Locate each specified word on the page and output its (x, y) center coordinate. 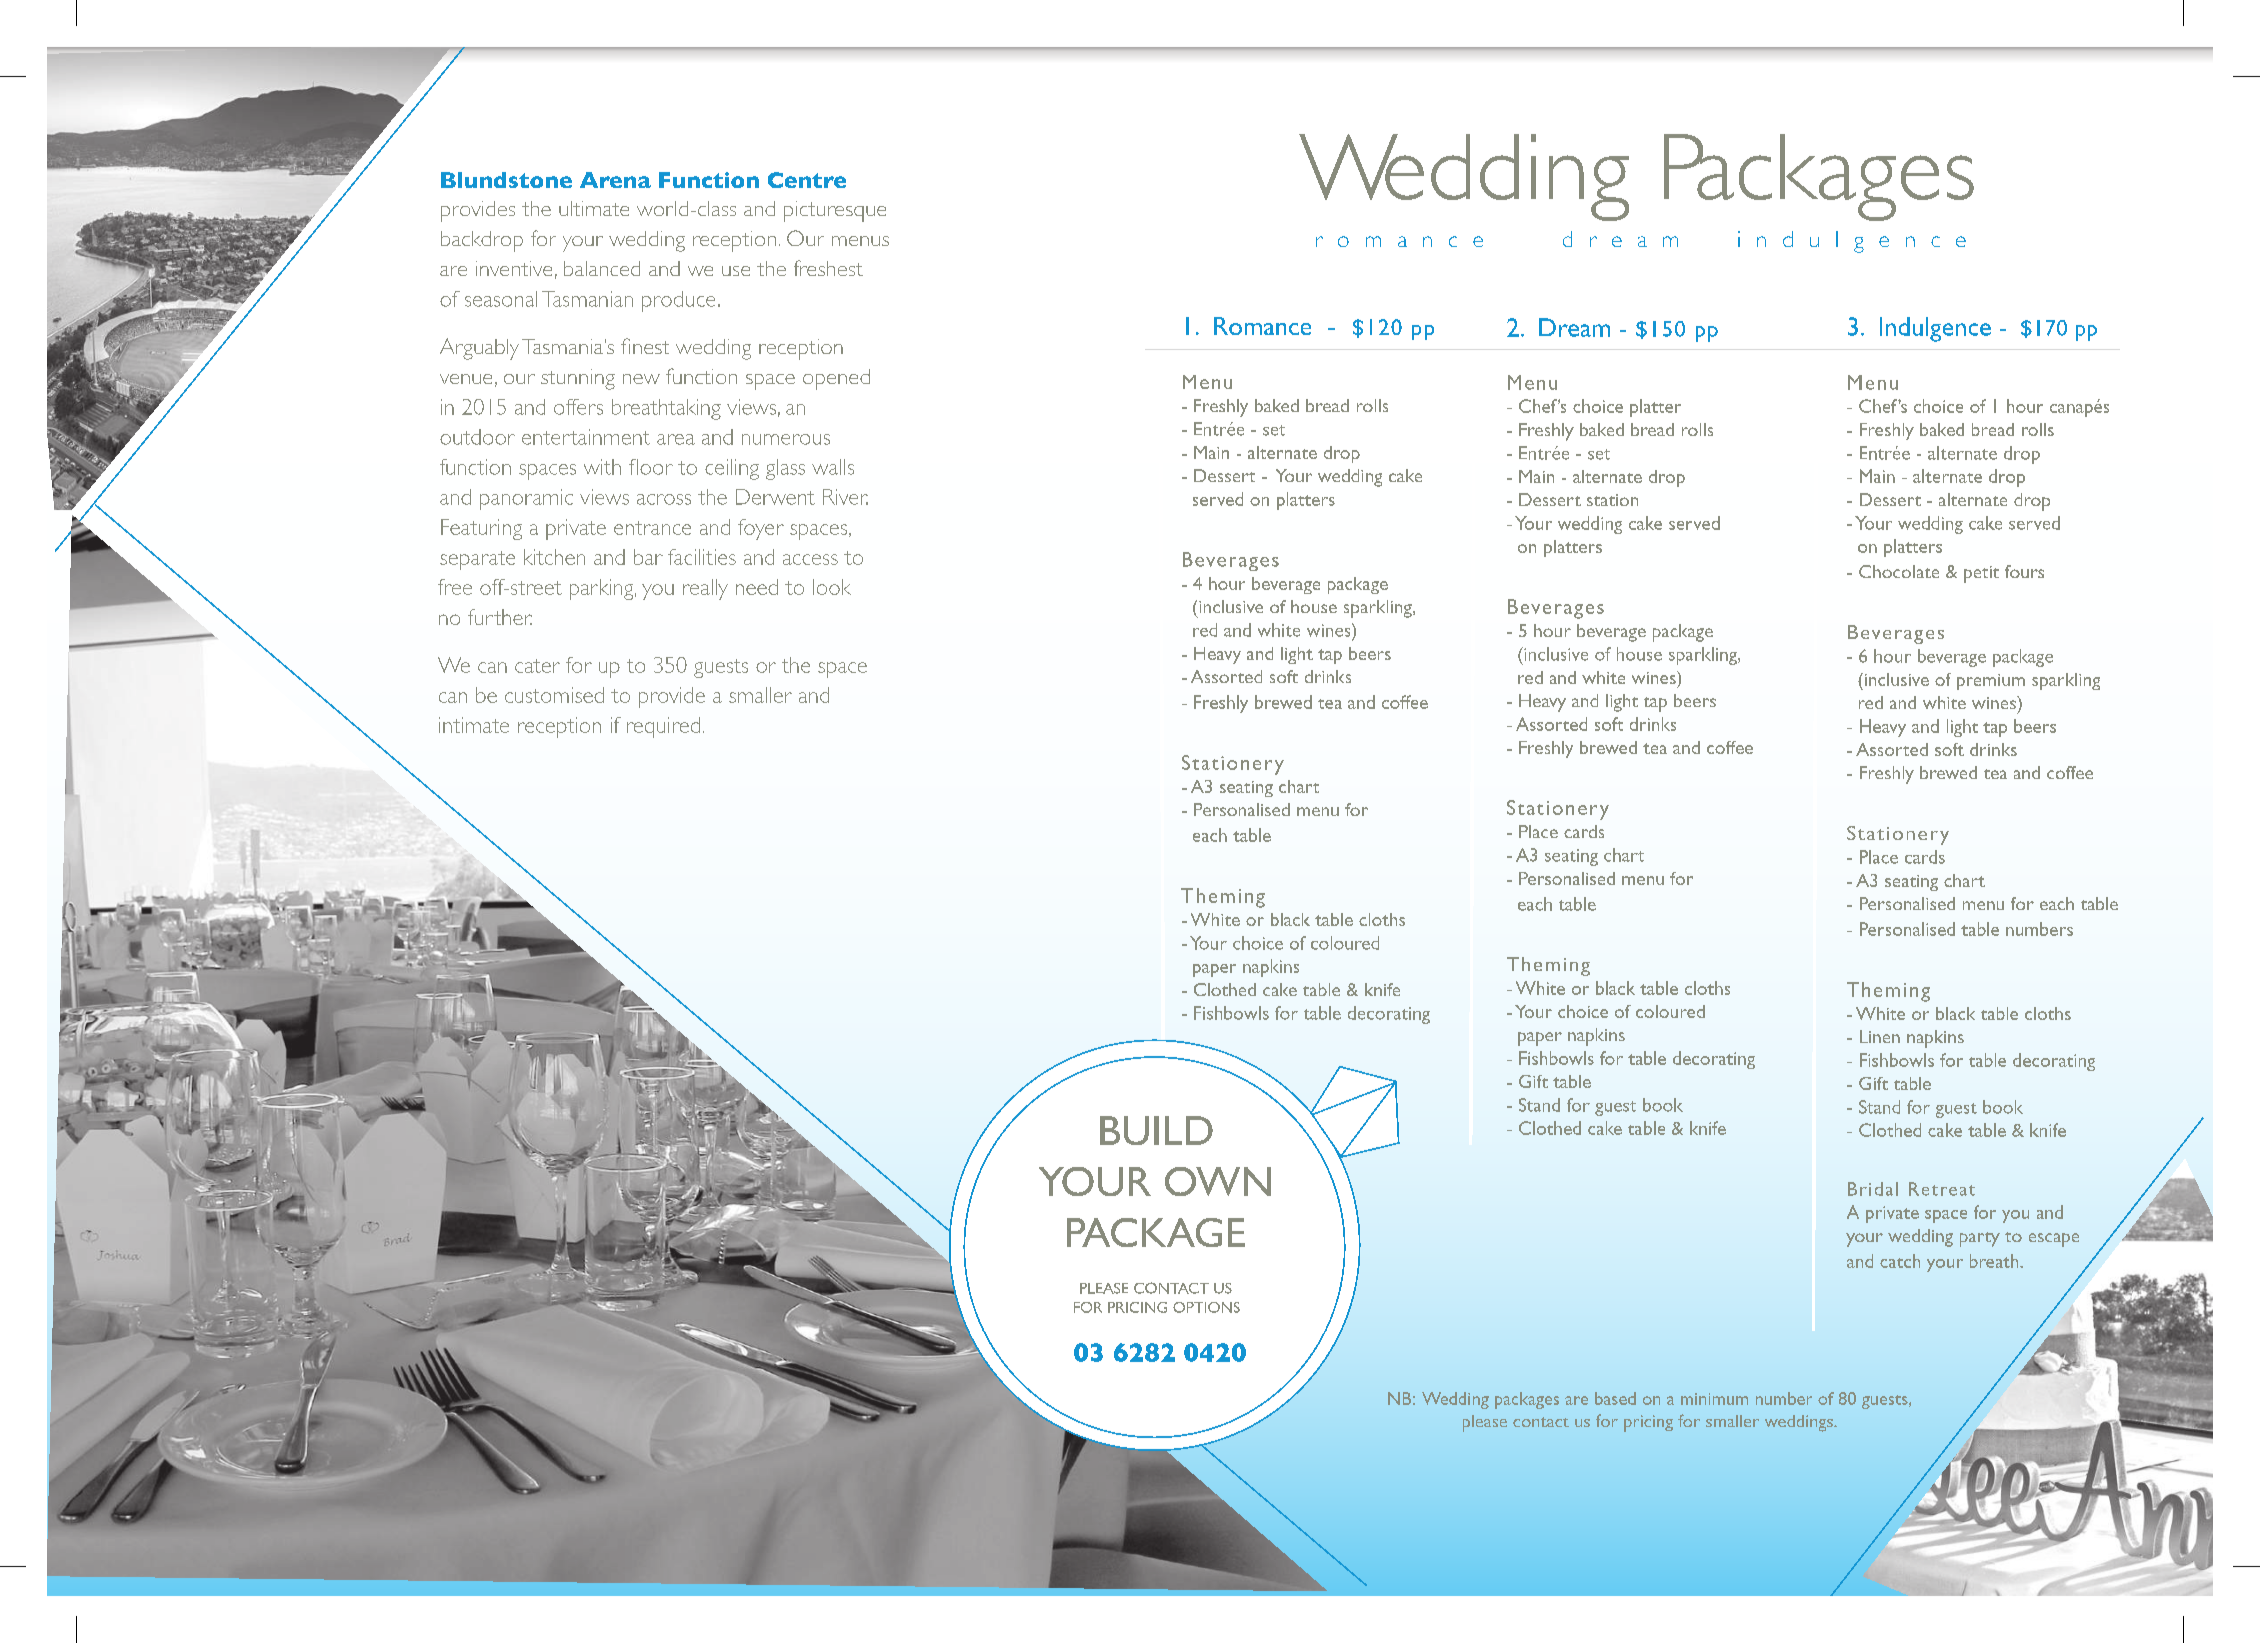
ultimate (594, 208)
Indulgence (1935, 329)
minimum (1714, 1399)
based (1615, 1398)
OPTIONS (1206, 1307)
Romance (1262, 326)
